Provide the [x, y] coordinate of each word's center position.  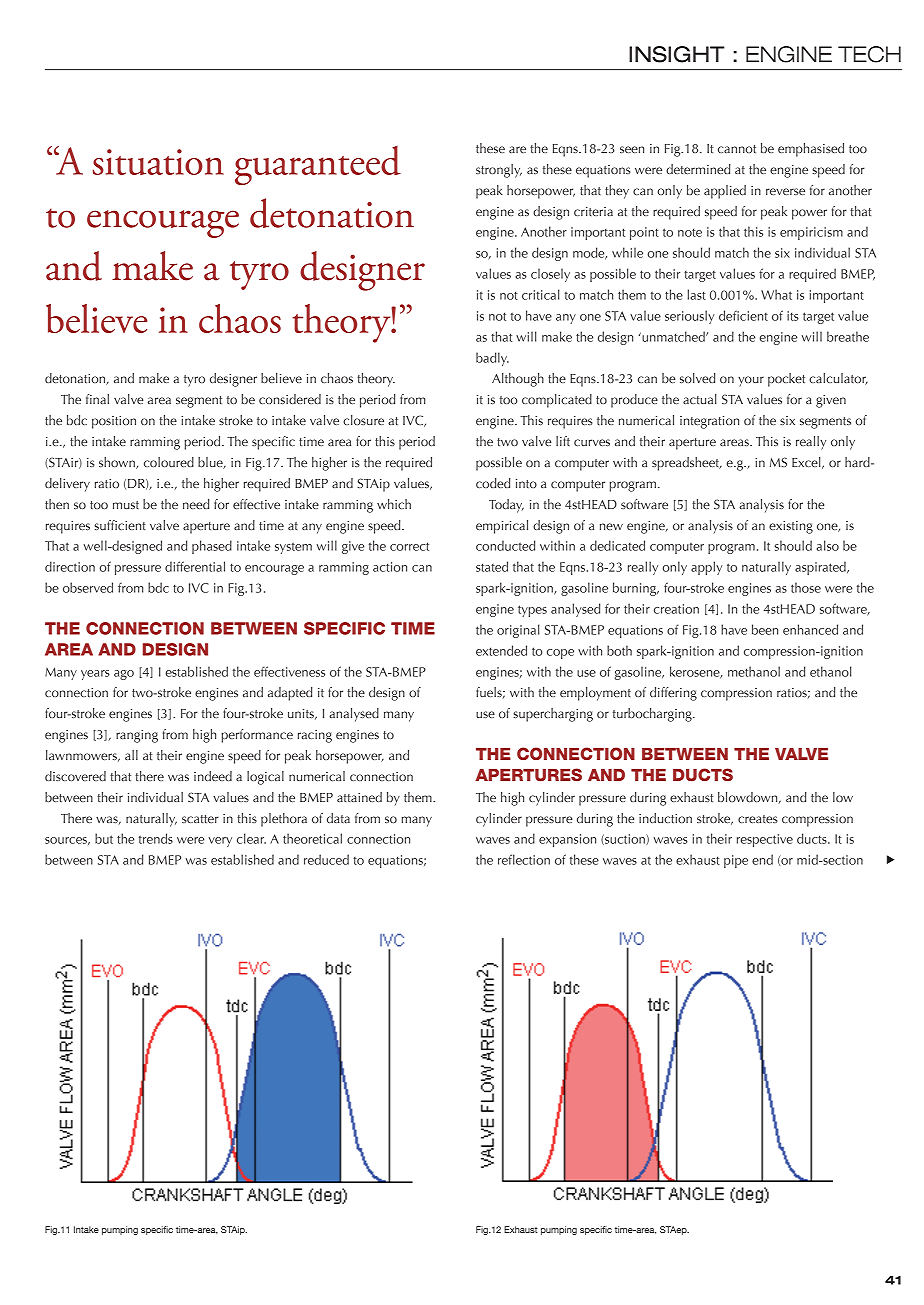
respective [765, 840]
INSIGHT [677, 54]
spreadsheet [686, 464]
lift [563, 441]
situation [158, 162]
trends [156, 838]
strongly [499, 171]
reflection [524, 859]
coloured [169, 462]
